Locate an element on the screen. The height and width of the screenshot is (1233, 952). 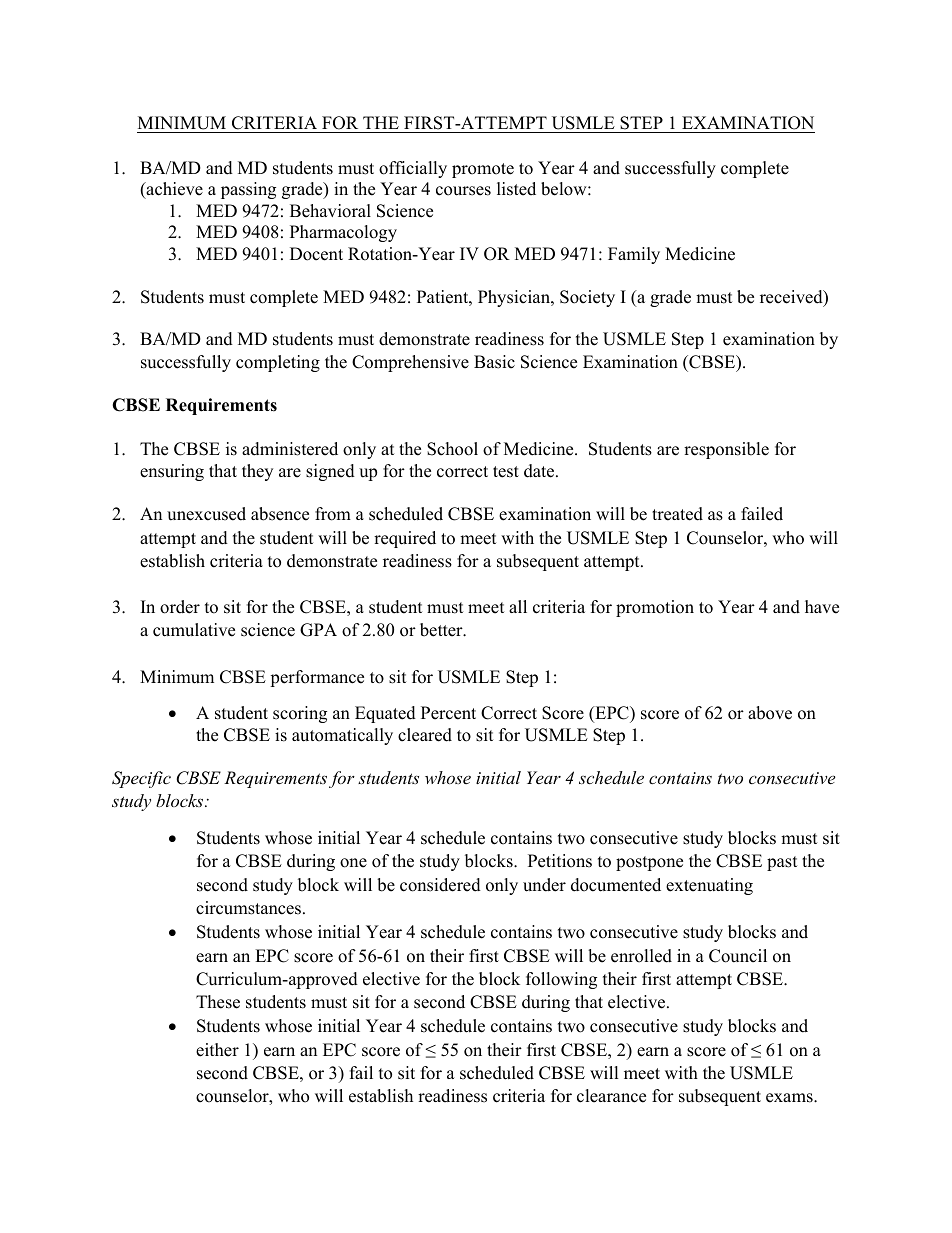
circumstances is located at coordinates (250, 908).
